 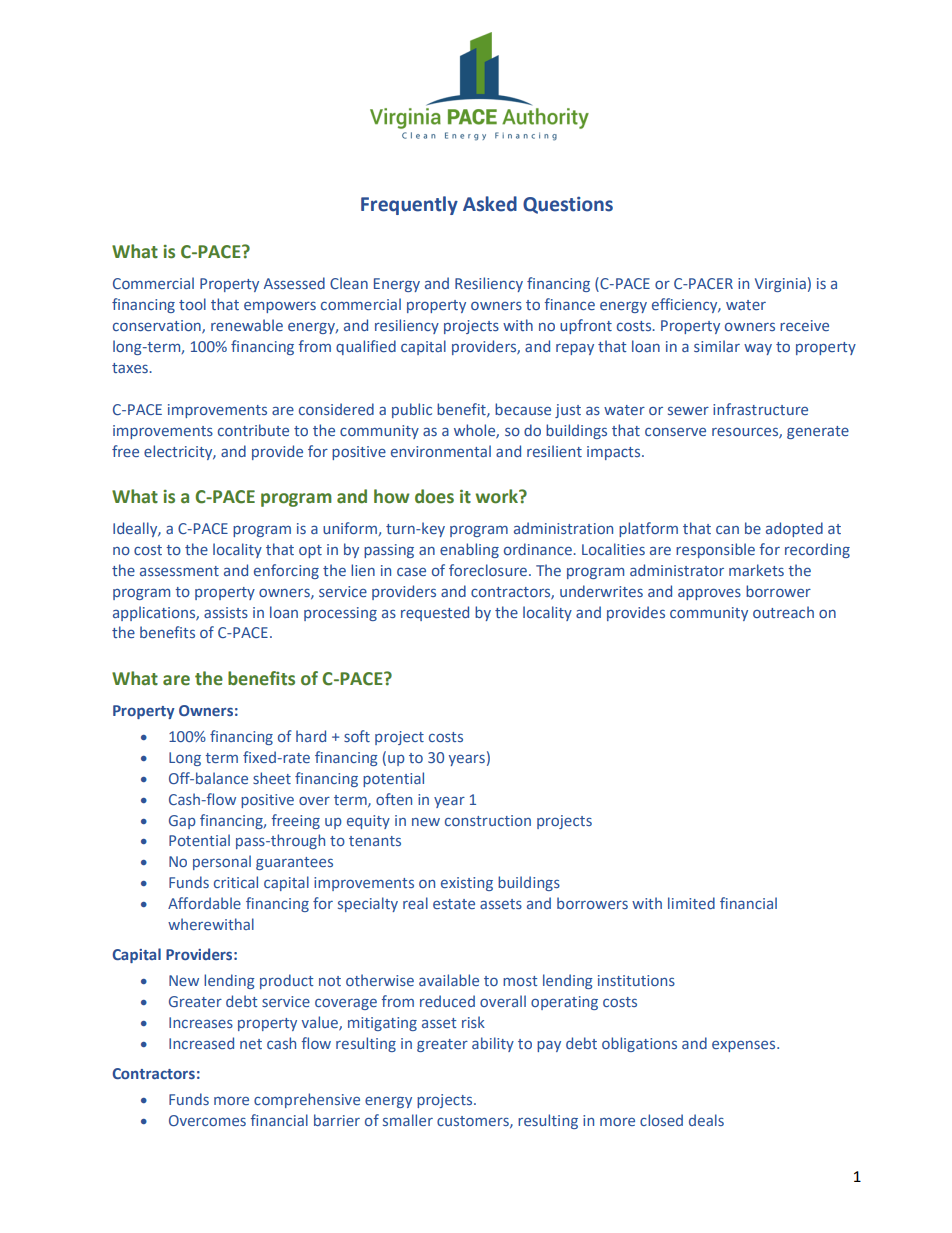 What do you see at coordinates (490, 204) in the image?
I see `Asked` at bounding box center [490, 204].
